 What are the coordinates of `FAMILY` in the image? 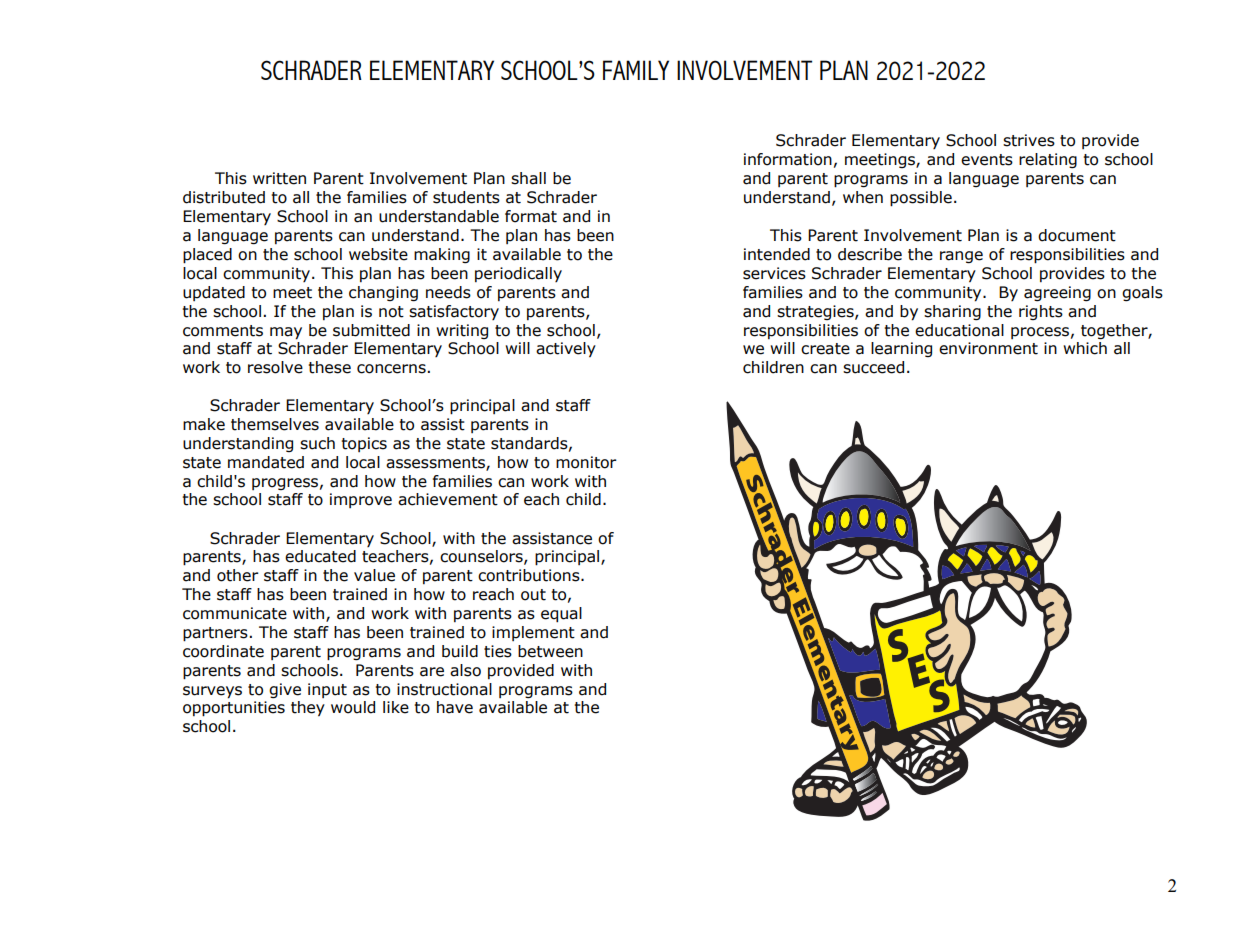 It's located at (636, 70).
